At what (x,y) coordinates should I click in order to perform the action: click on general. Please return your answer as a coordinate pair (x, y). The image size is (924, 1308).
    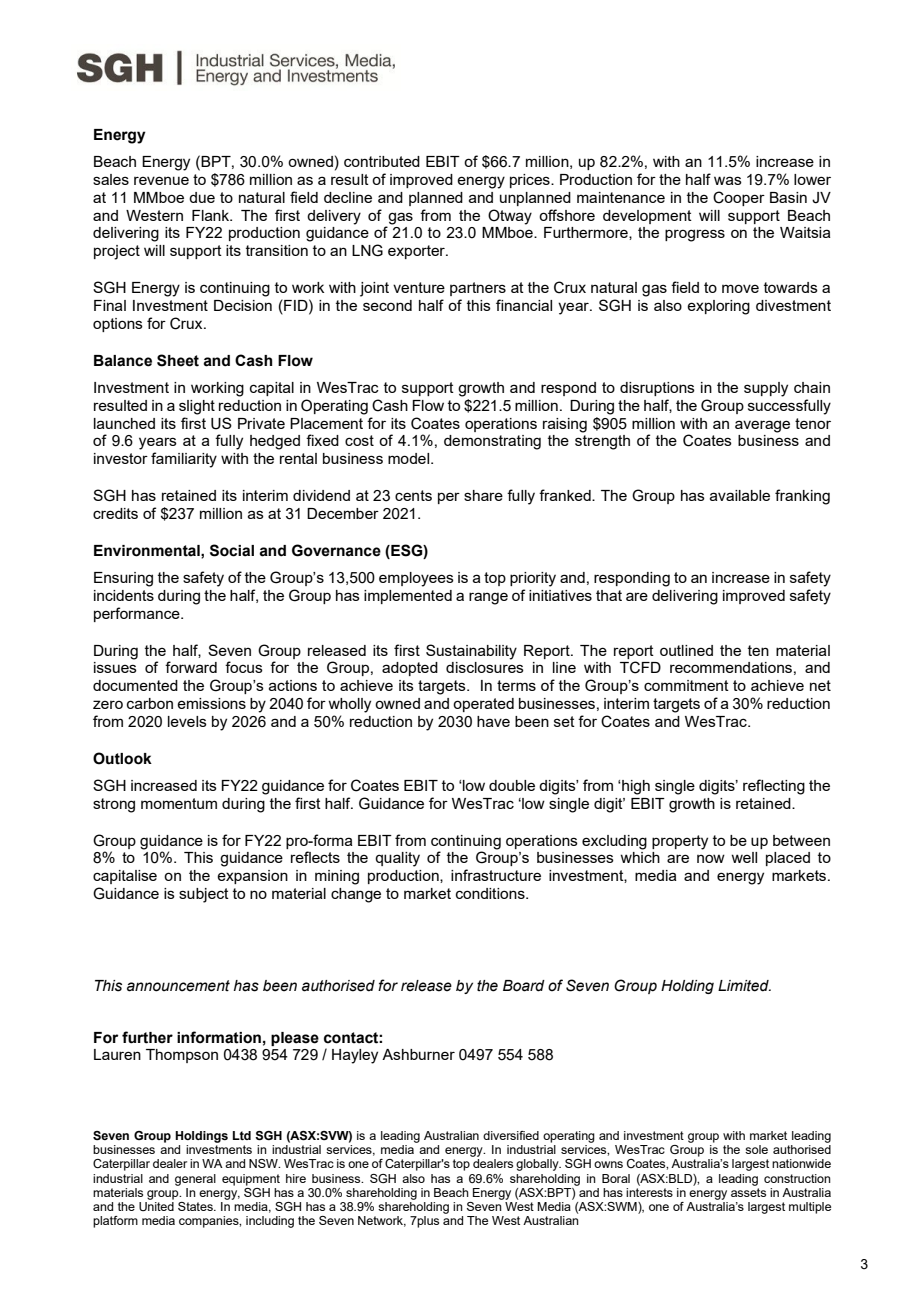
    Looking at the image, I should click on (195, 1180).
